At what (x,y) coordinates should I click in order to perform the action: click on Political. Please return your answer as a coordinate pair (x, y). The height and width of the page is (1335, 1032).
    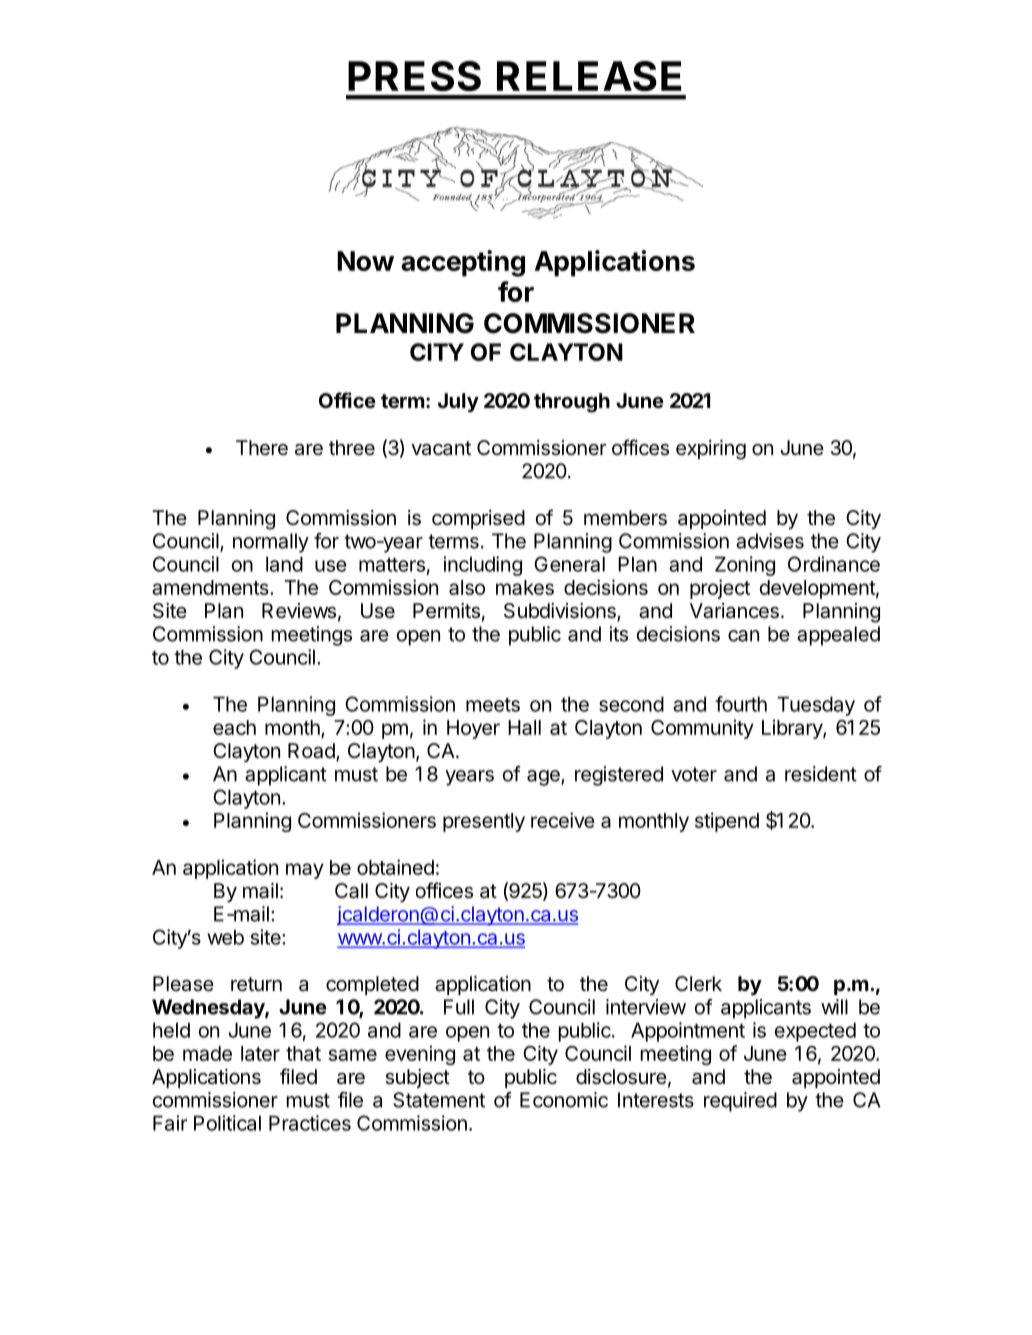
    Looking at the image, I should click on (227, 1123).
